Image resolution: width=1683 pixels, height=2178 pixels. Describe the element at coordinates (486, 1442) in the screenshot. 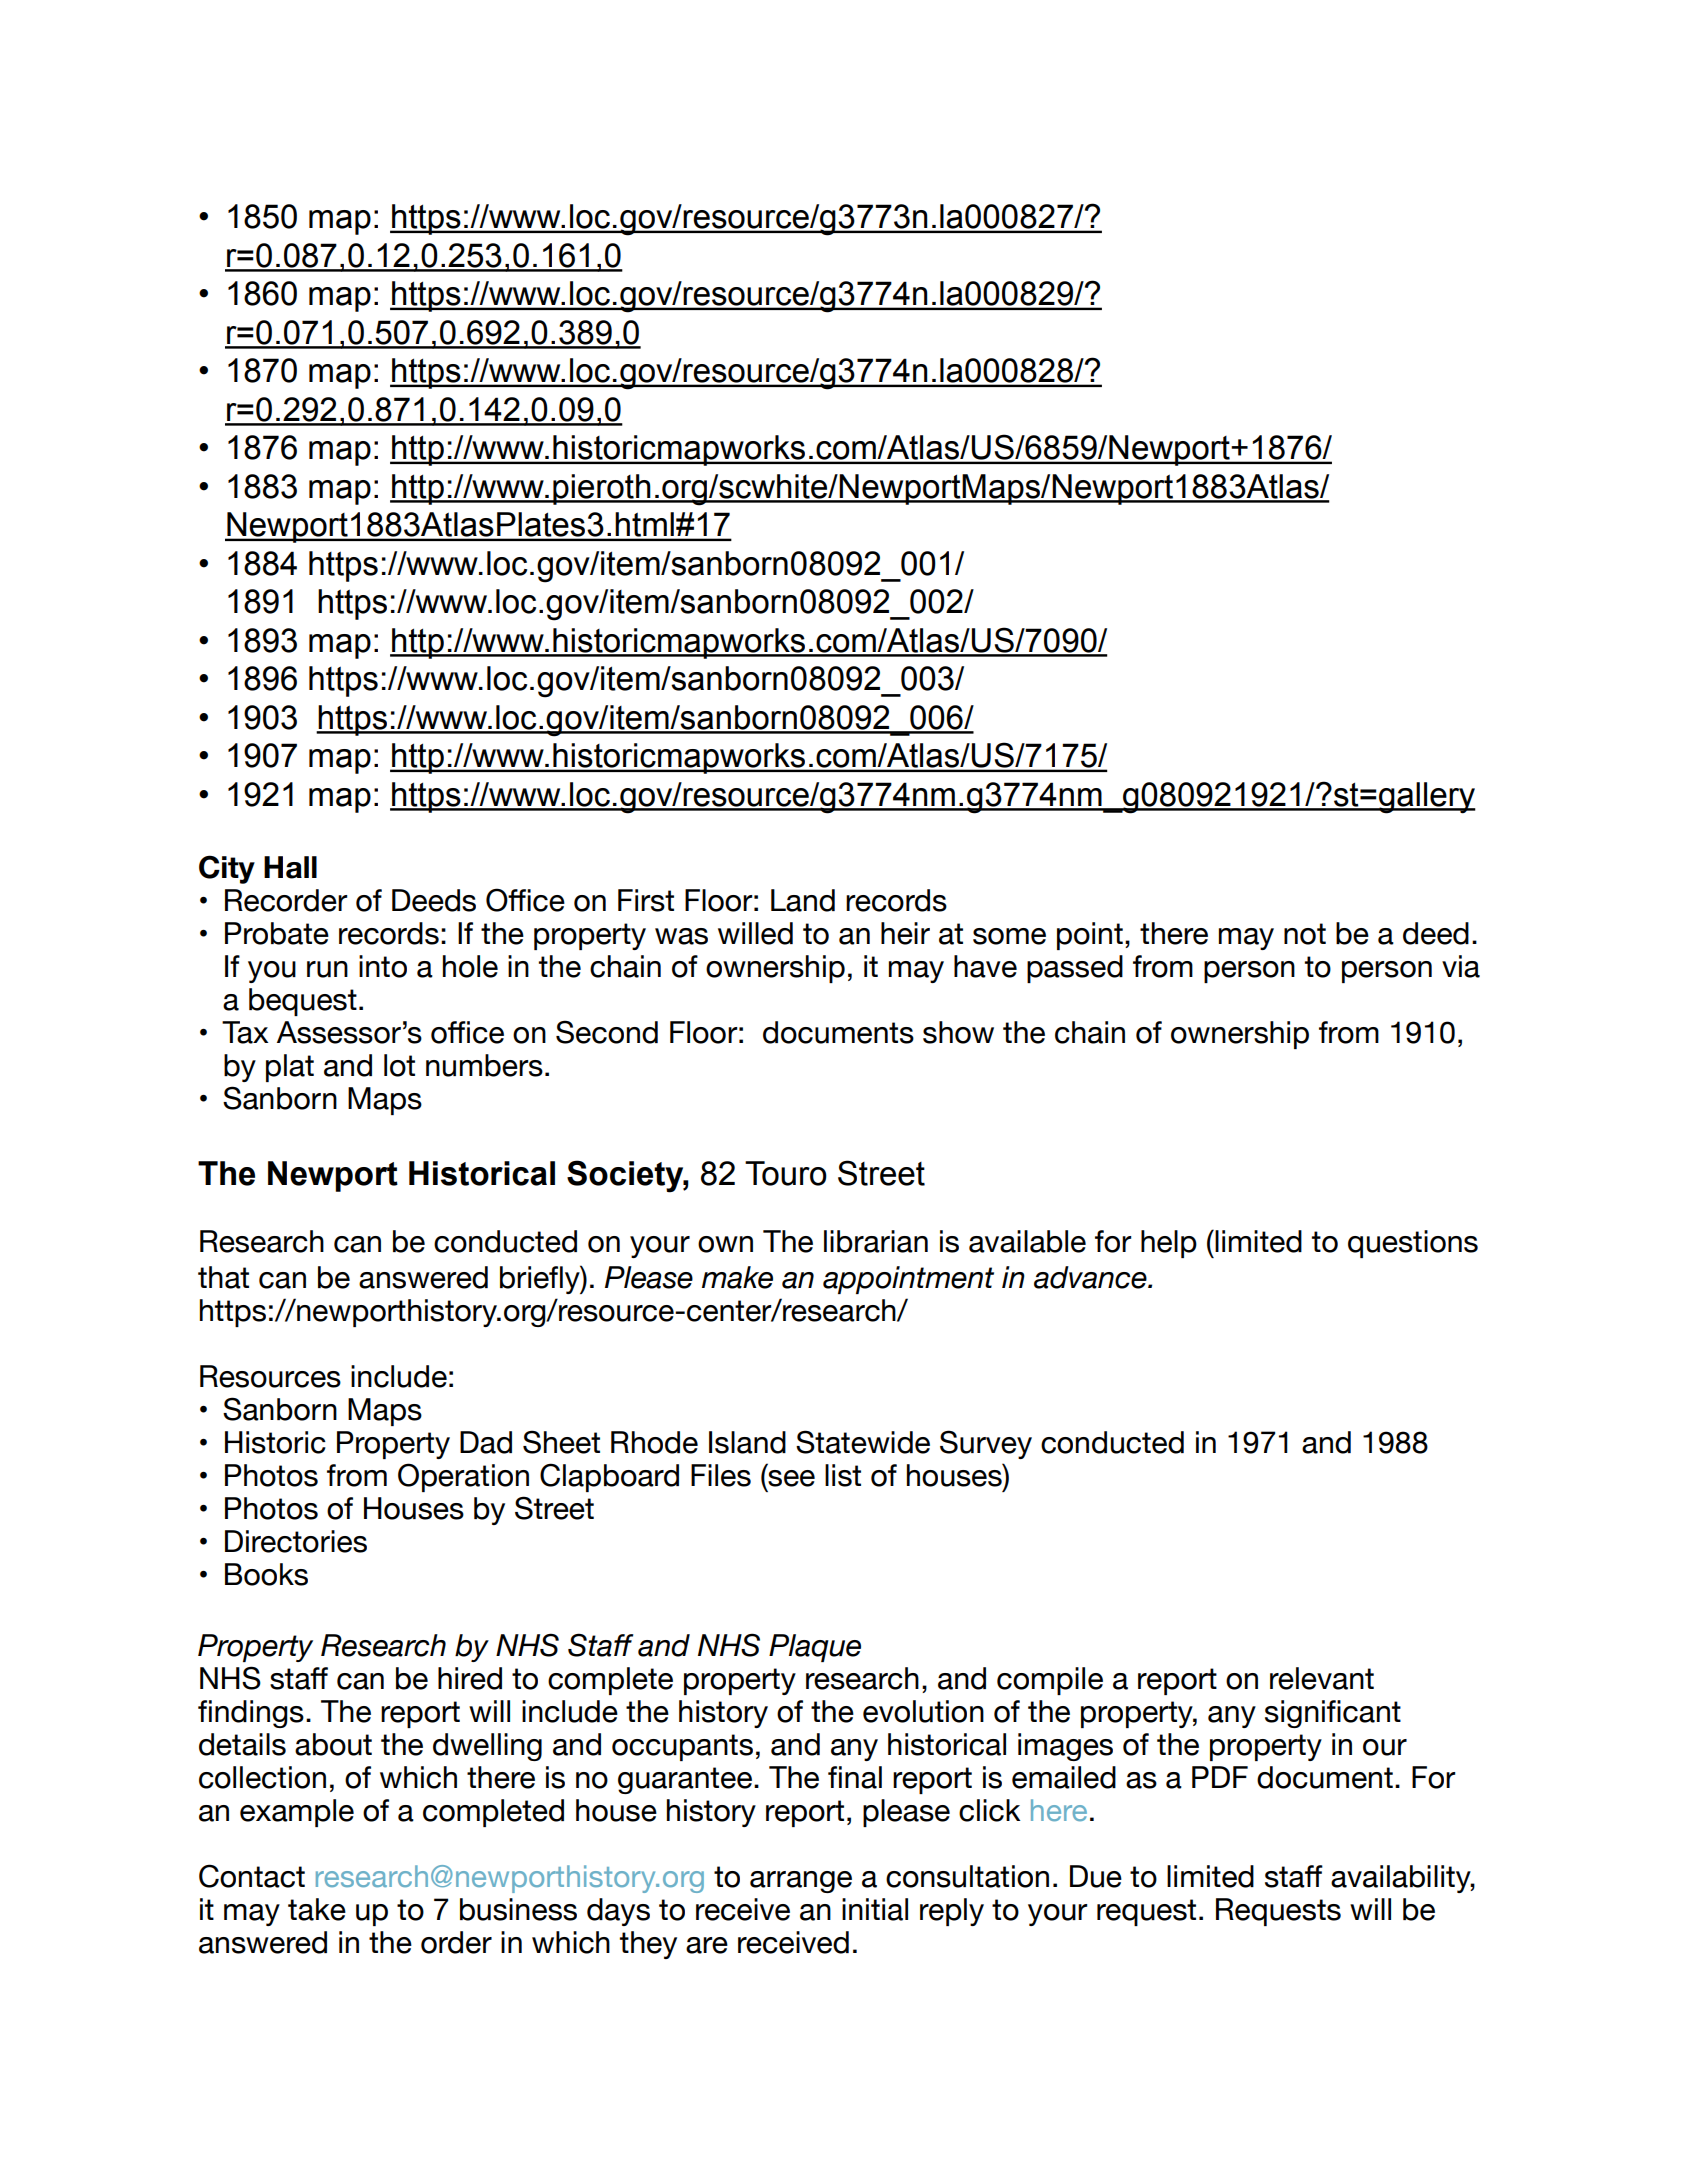

I see `Dad` at that location.
